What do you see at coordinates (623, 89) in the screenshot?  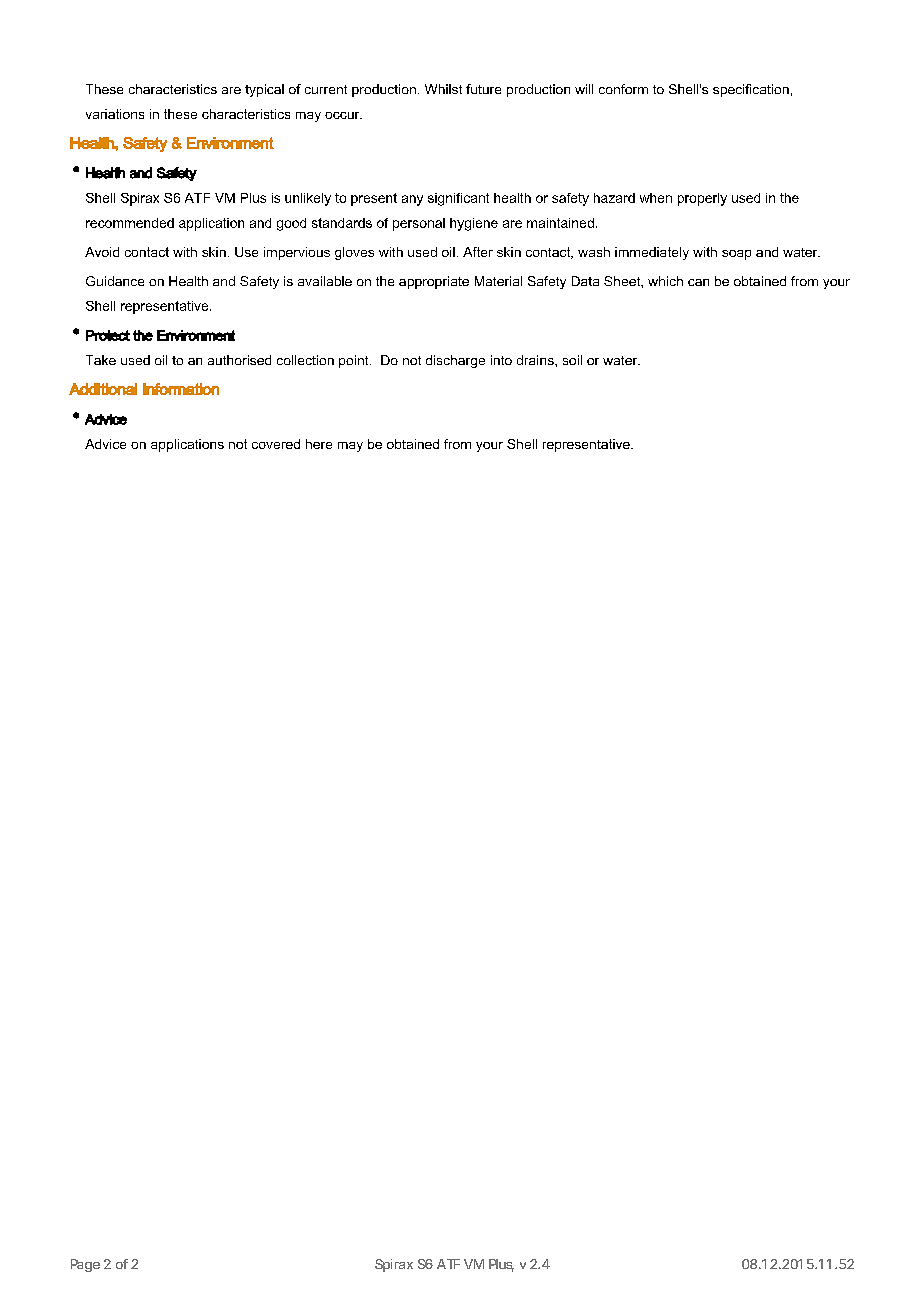 I see `conform` at bounding box center [623, 89].
